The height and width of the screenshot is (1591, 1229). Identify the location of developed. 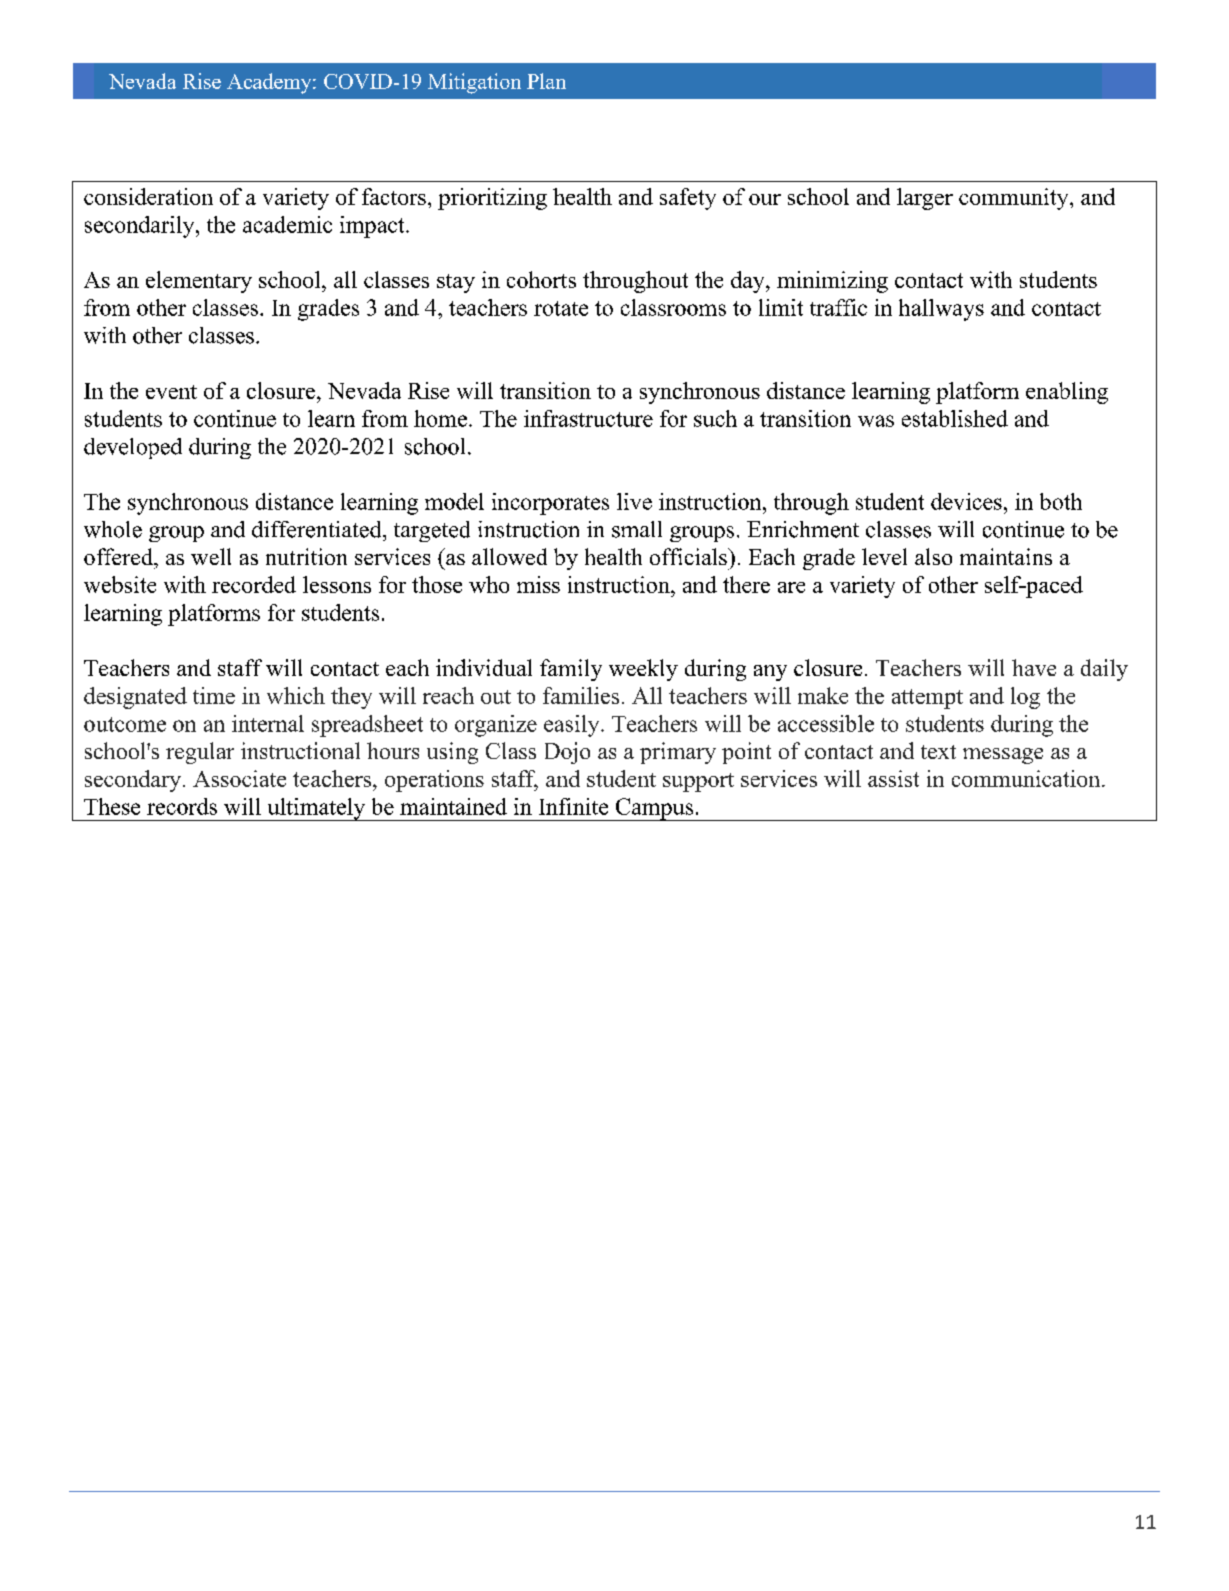
(133, 448).
